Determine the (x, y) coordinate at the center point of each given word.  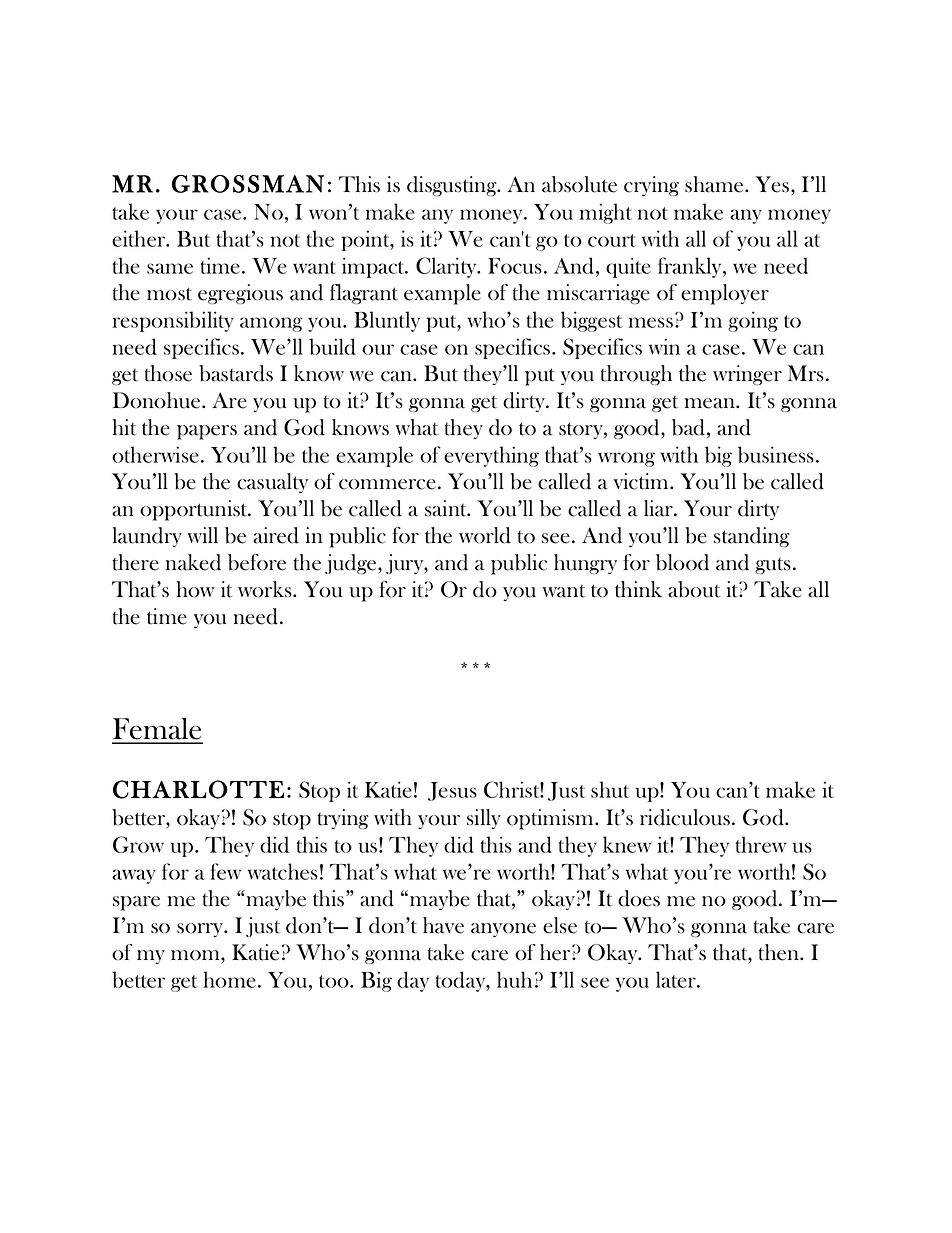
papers (207, 432)
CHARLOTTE (198, 789)
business (776, 454)
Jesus (452, 791)
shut (610, 789)
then (780, 952)
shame (715, 184)
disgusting (453, 186)
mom (196, 955)
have (443, 925)
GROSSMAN (248, 184)
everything (491, 456)
